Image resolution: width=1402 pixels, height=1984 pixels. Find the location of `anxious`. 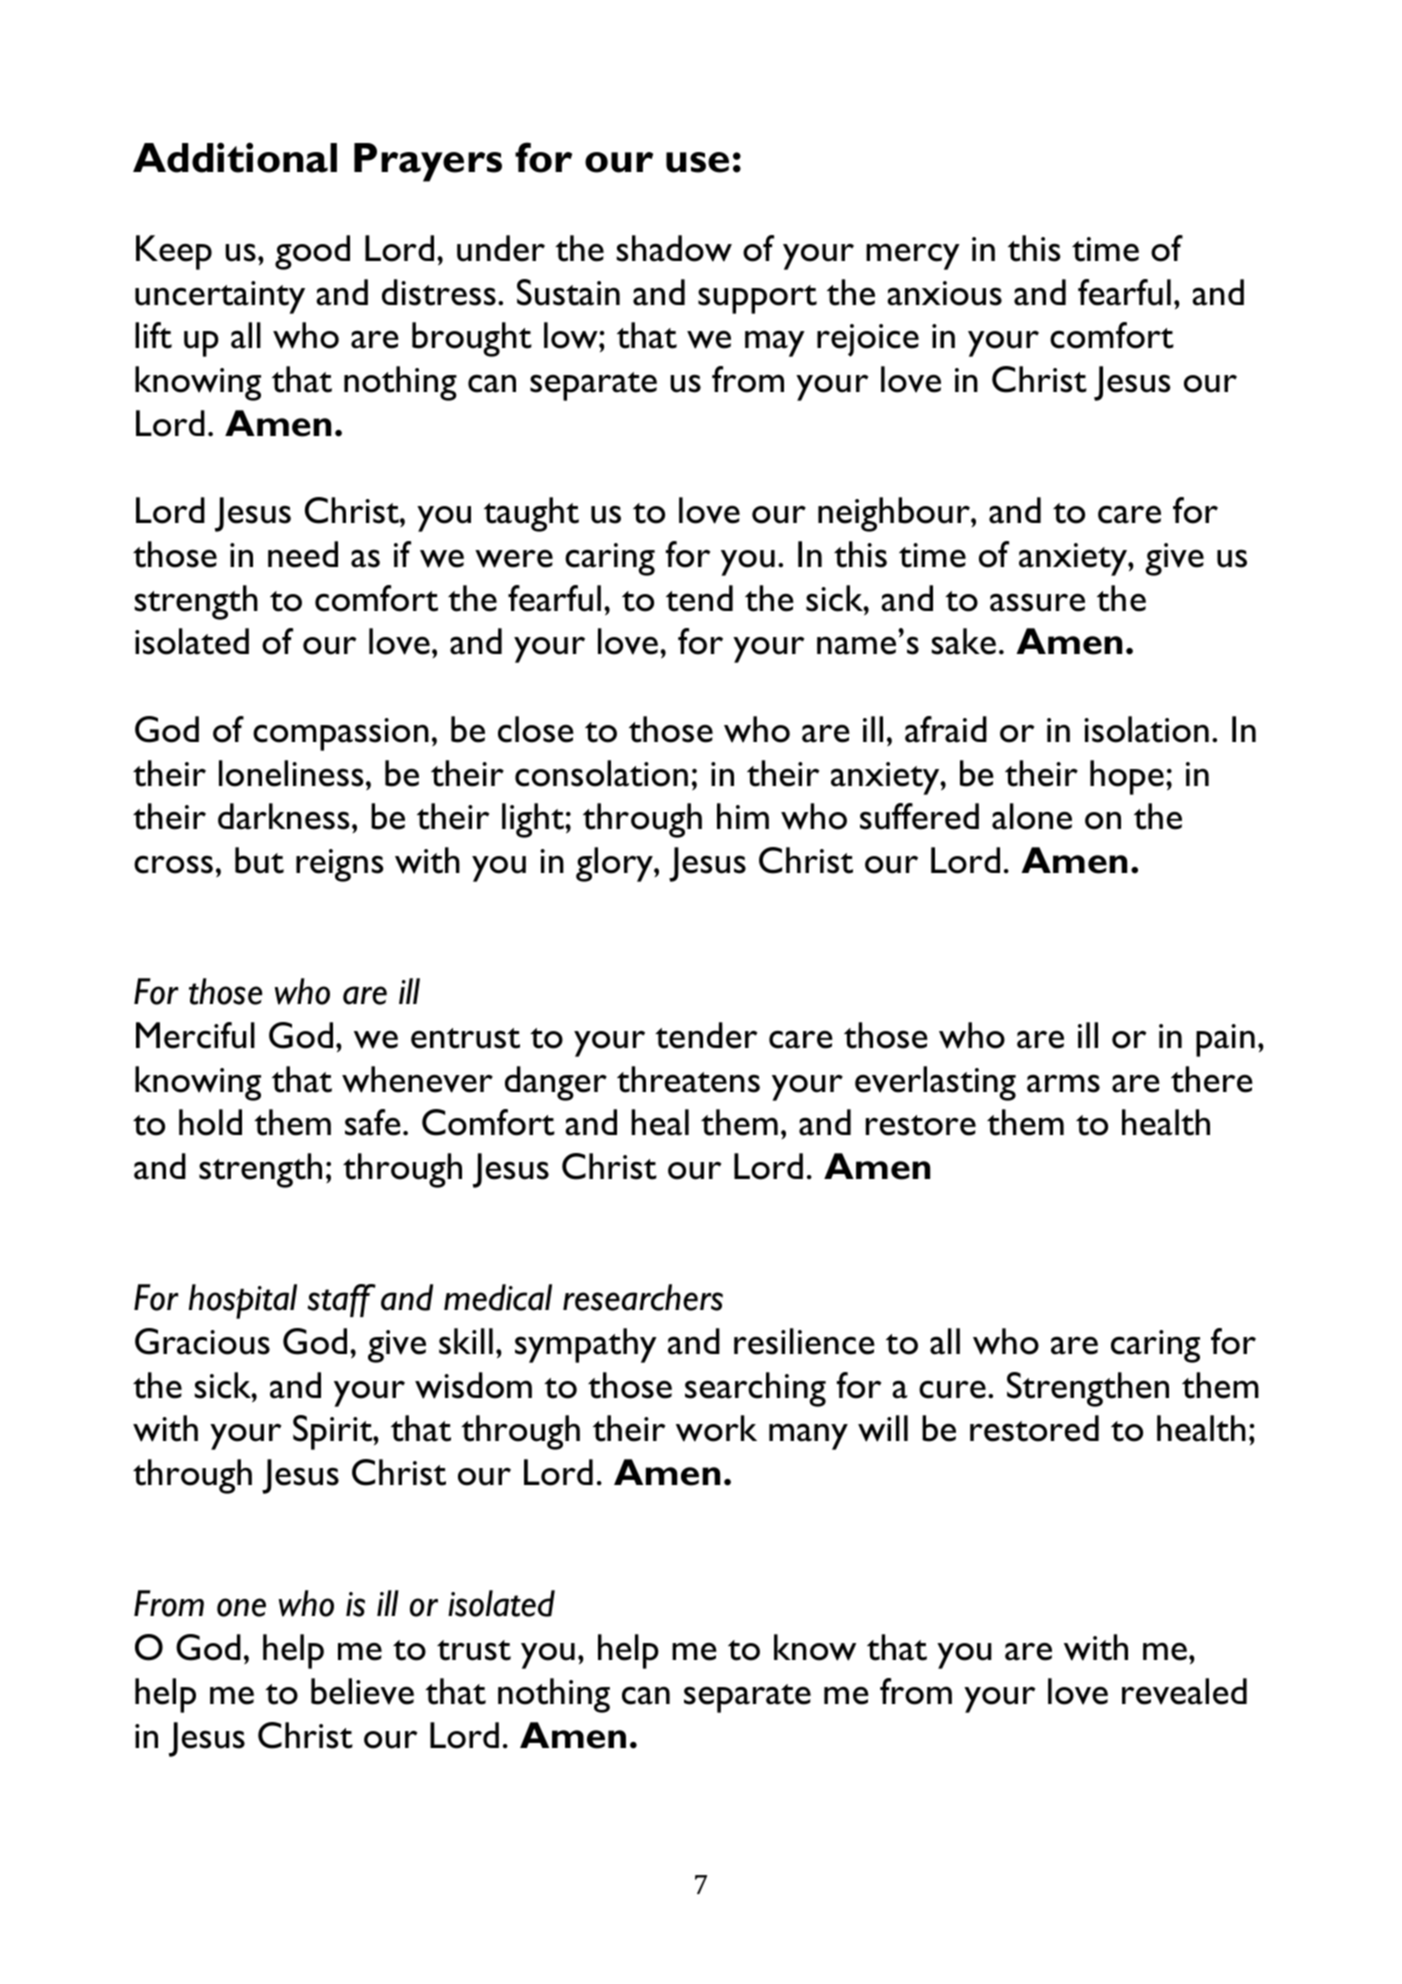

anxious is located at coordinates (944, 293).
